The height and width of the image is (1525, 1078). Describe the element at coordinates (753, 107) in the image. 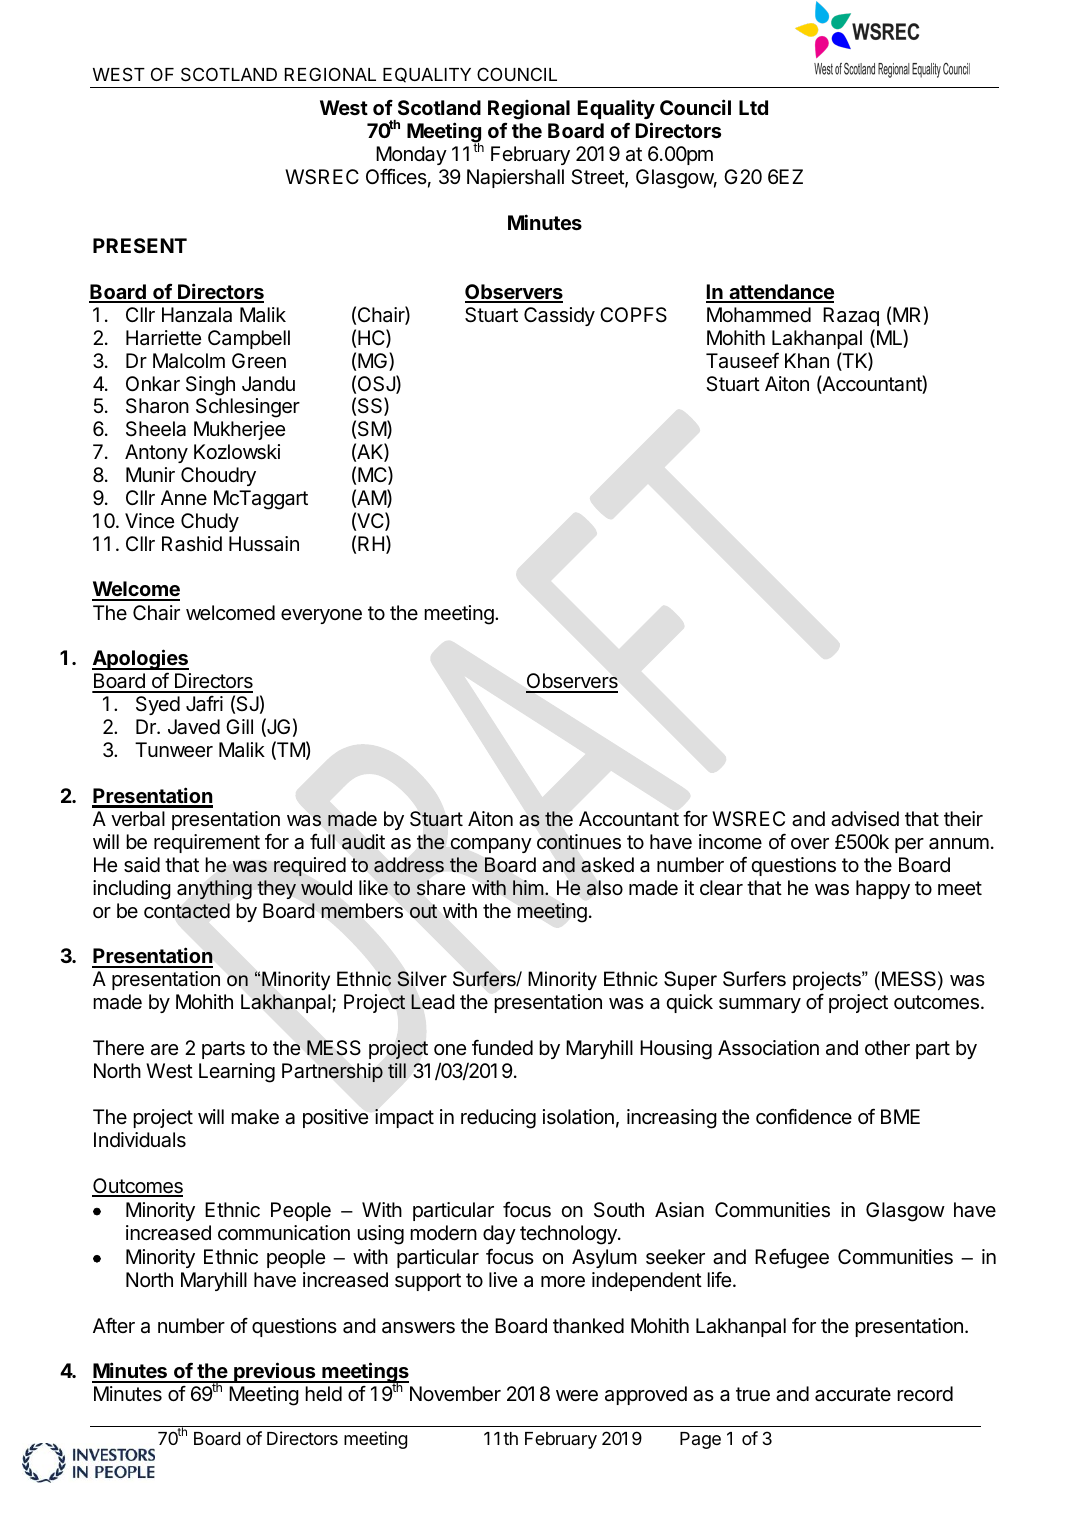

I see `Ltd` at that location.
